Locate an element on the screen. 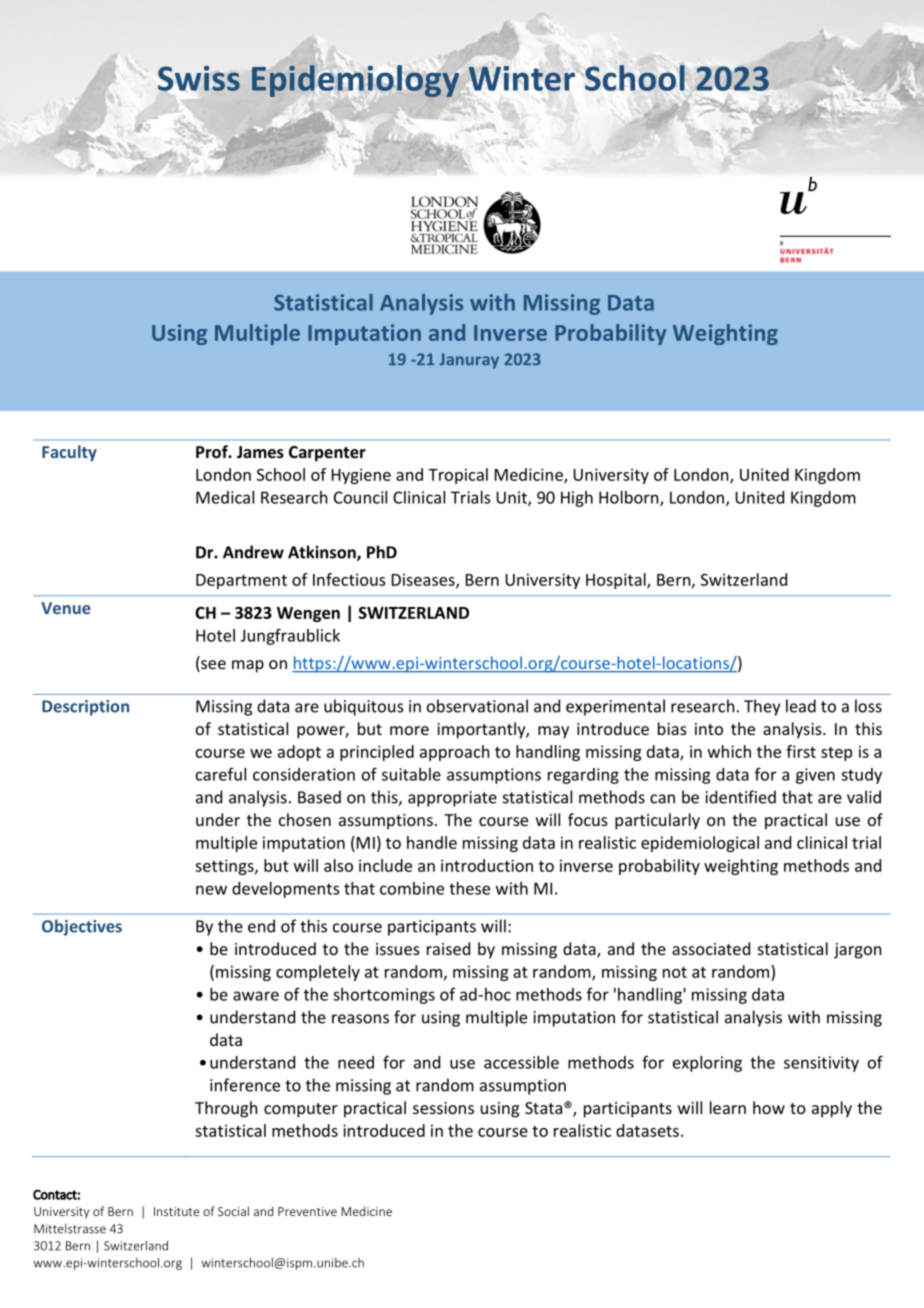 The width and height of the screenshot is (924, 1308). Swiss is located at coordinates (199, 78).
